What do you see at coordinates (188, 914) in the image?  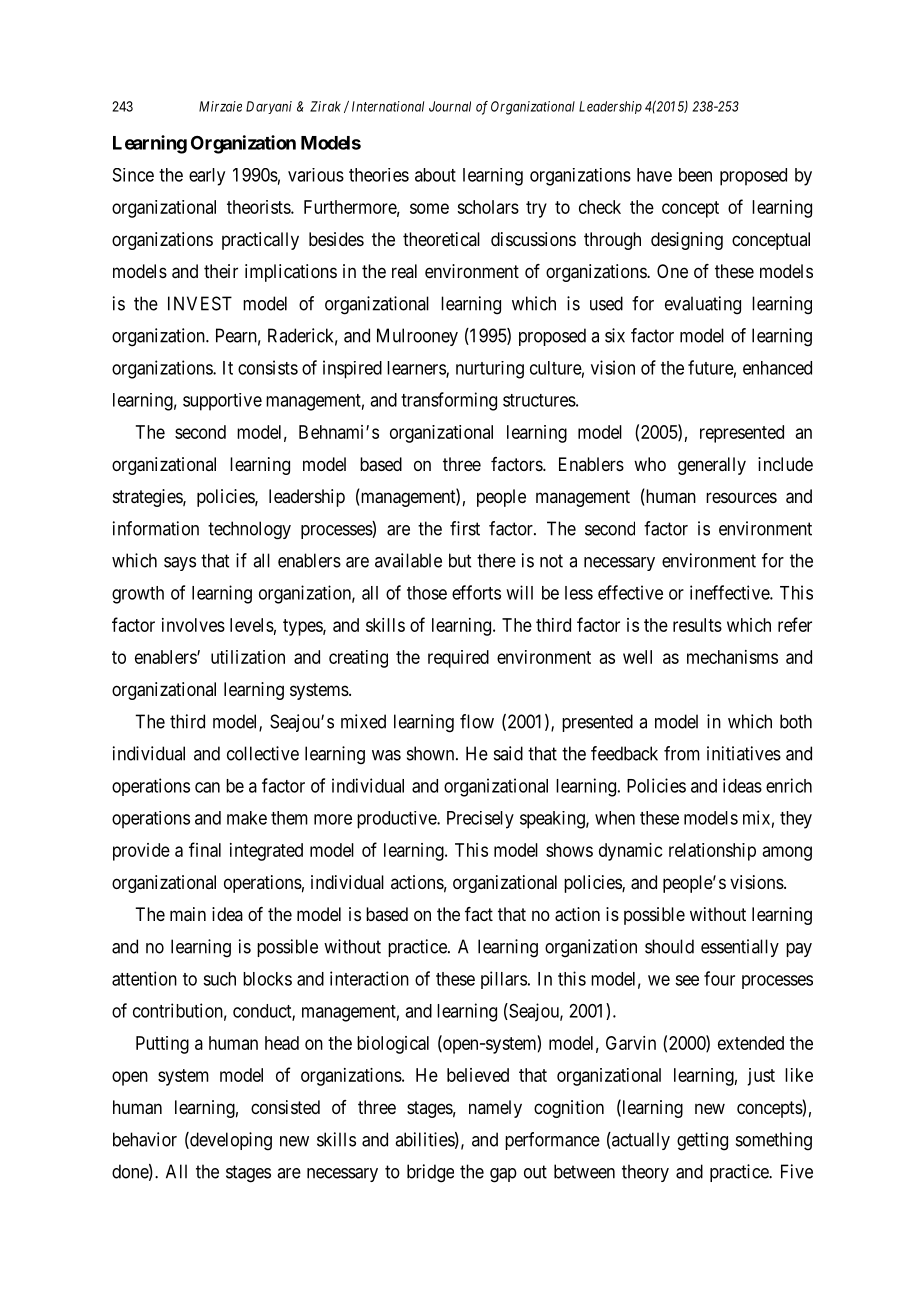 I see `main` at bounding box center [188, 914].
